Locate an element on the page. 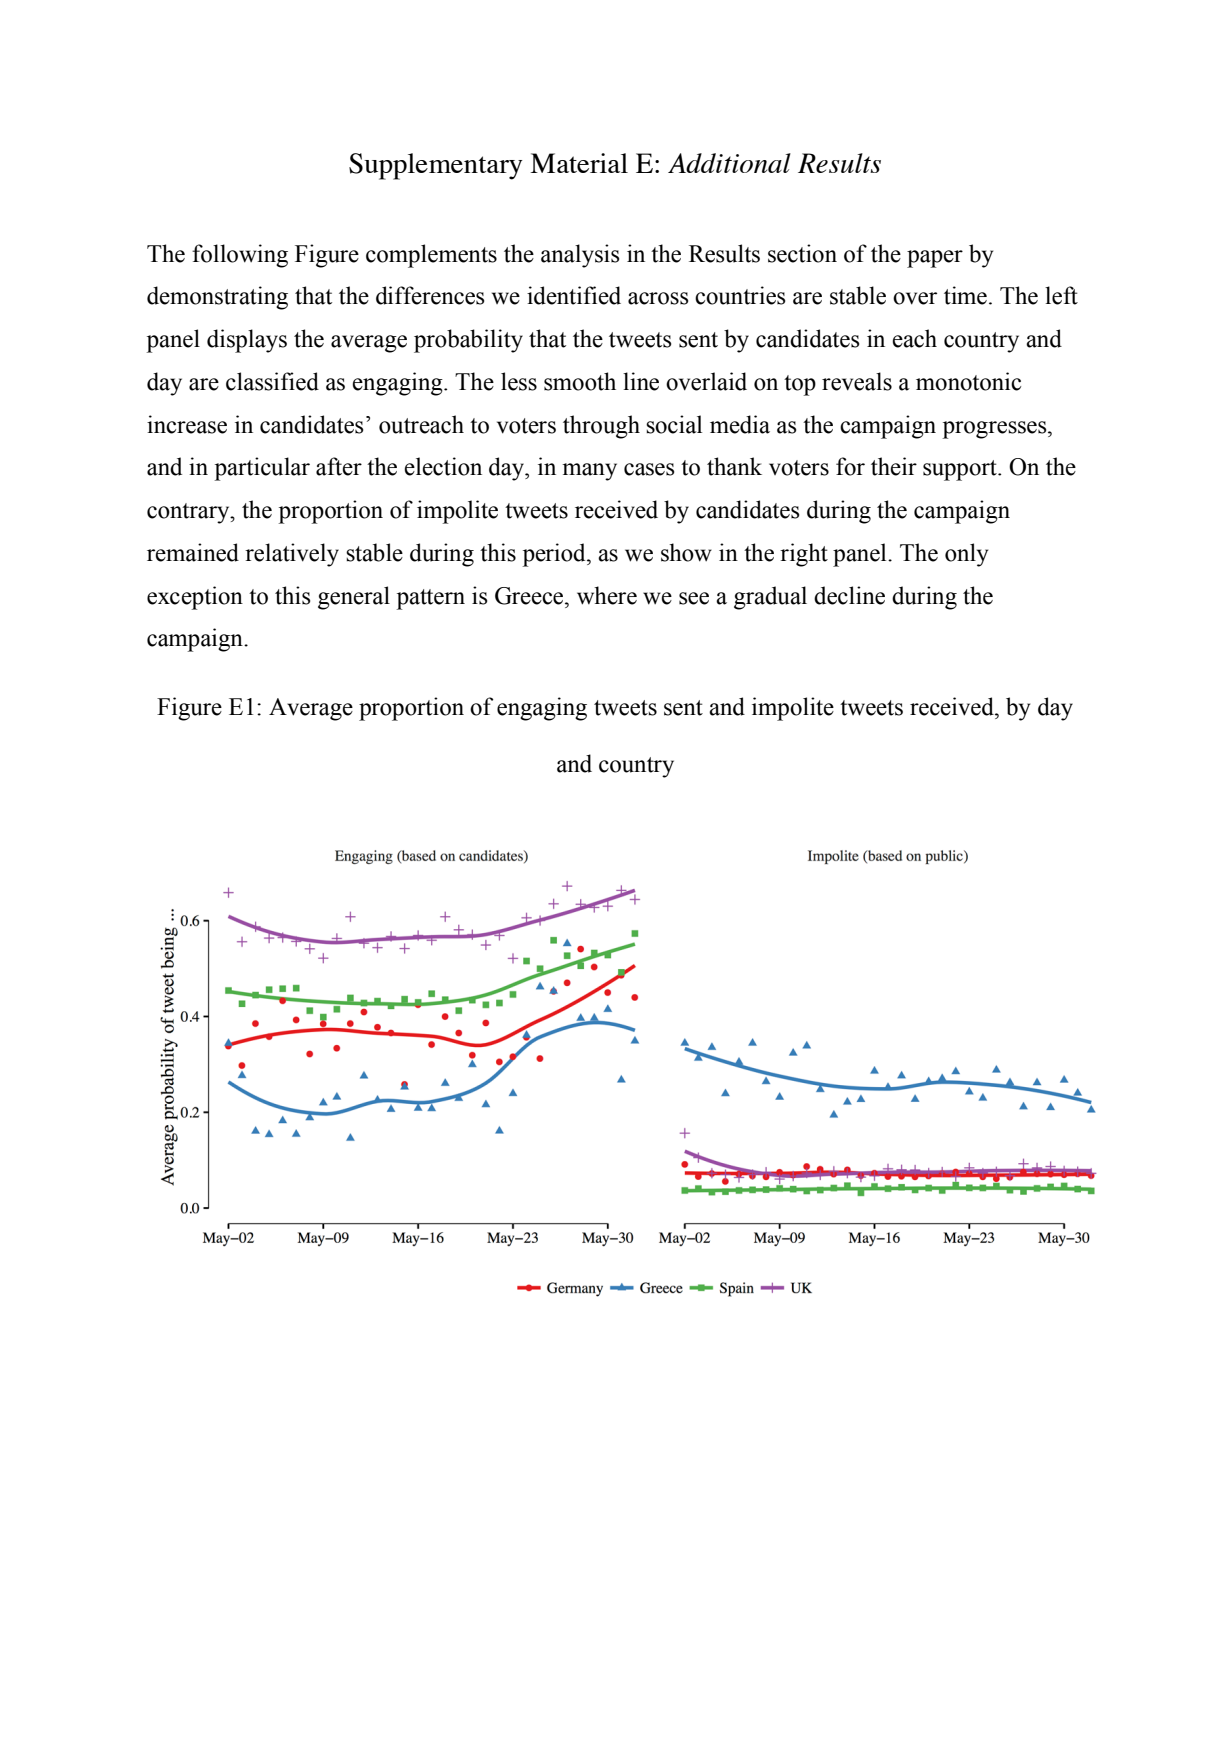 This image has height=1739, width=1230. smooth is located at coordinates (580, 381).
